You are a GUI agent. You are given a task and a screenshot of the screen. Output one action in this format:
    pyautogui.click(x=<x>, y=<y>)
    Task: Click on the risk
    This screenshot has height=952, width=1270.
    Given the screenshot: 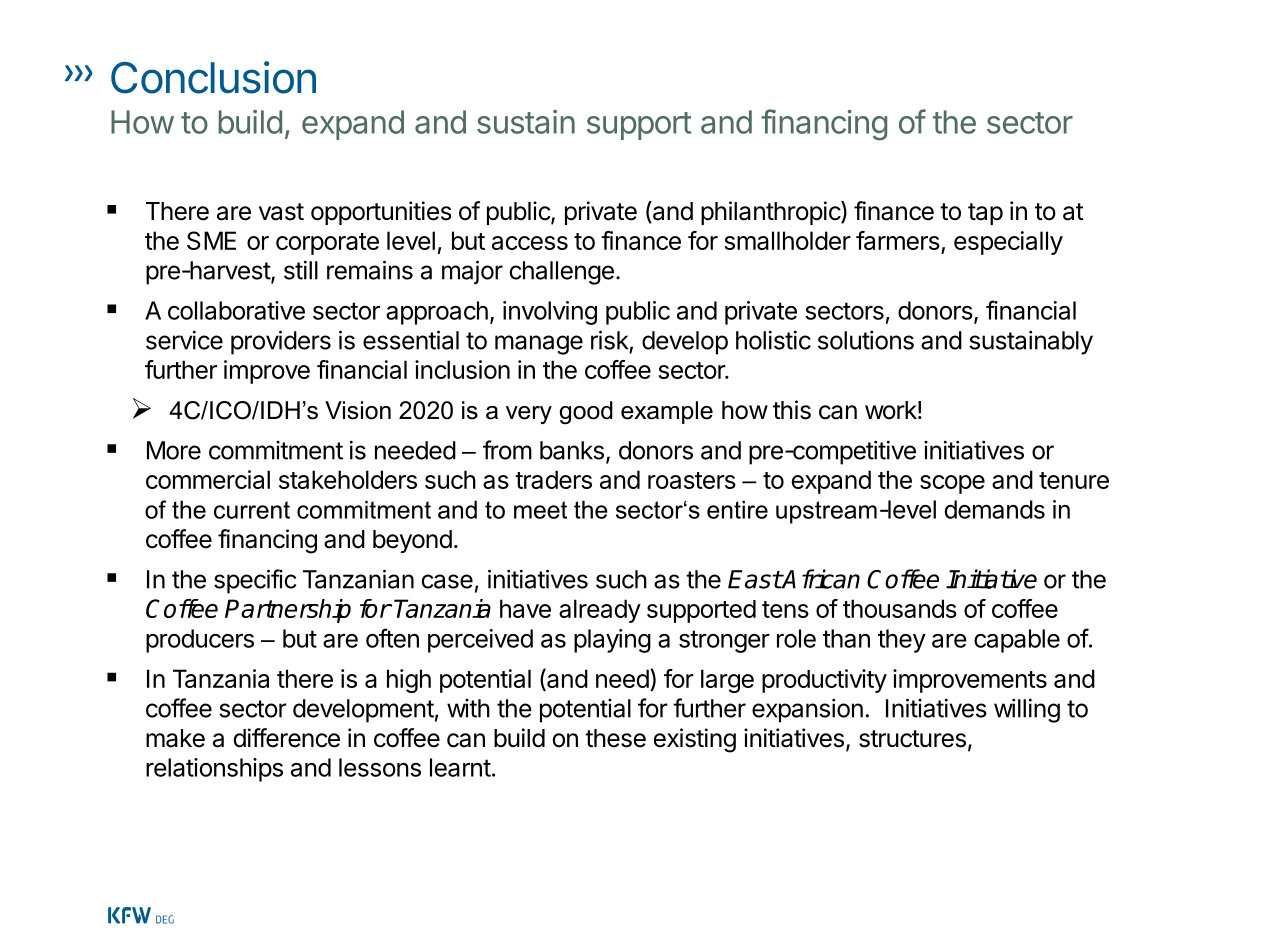 What is the action you would take?
    pyautogui.click(x=610, y=340)
